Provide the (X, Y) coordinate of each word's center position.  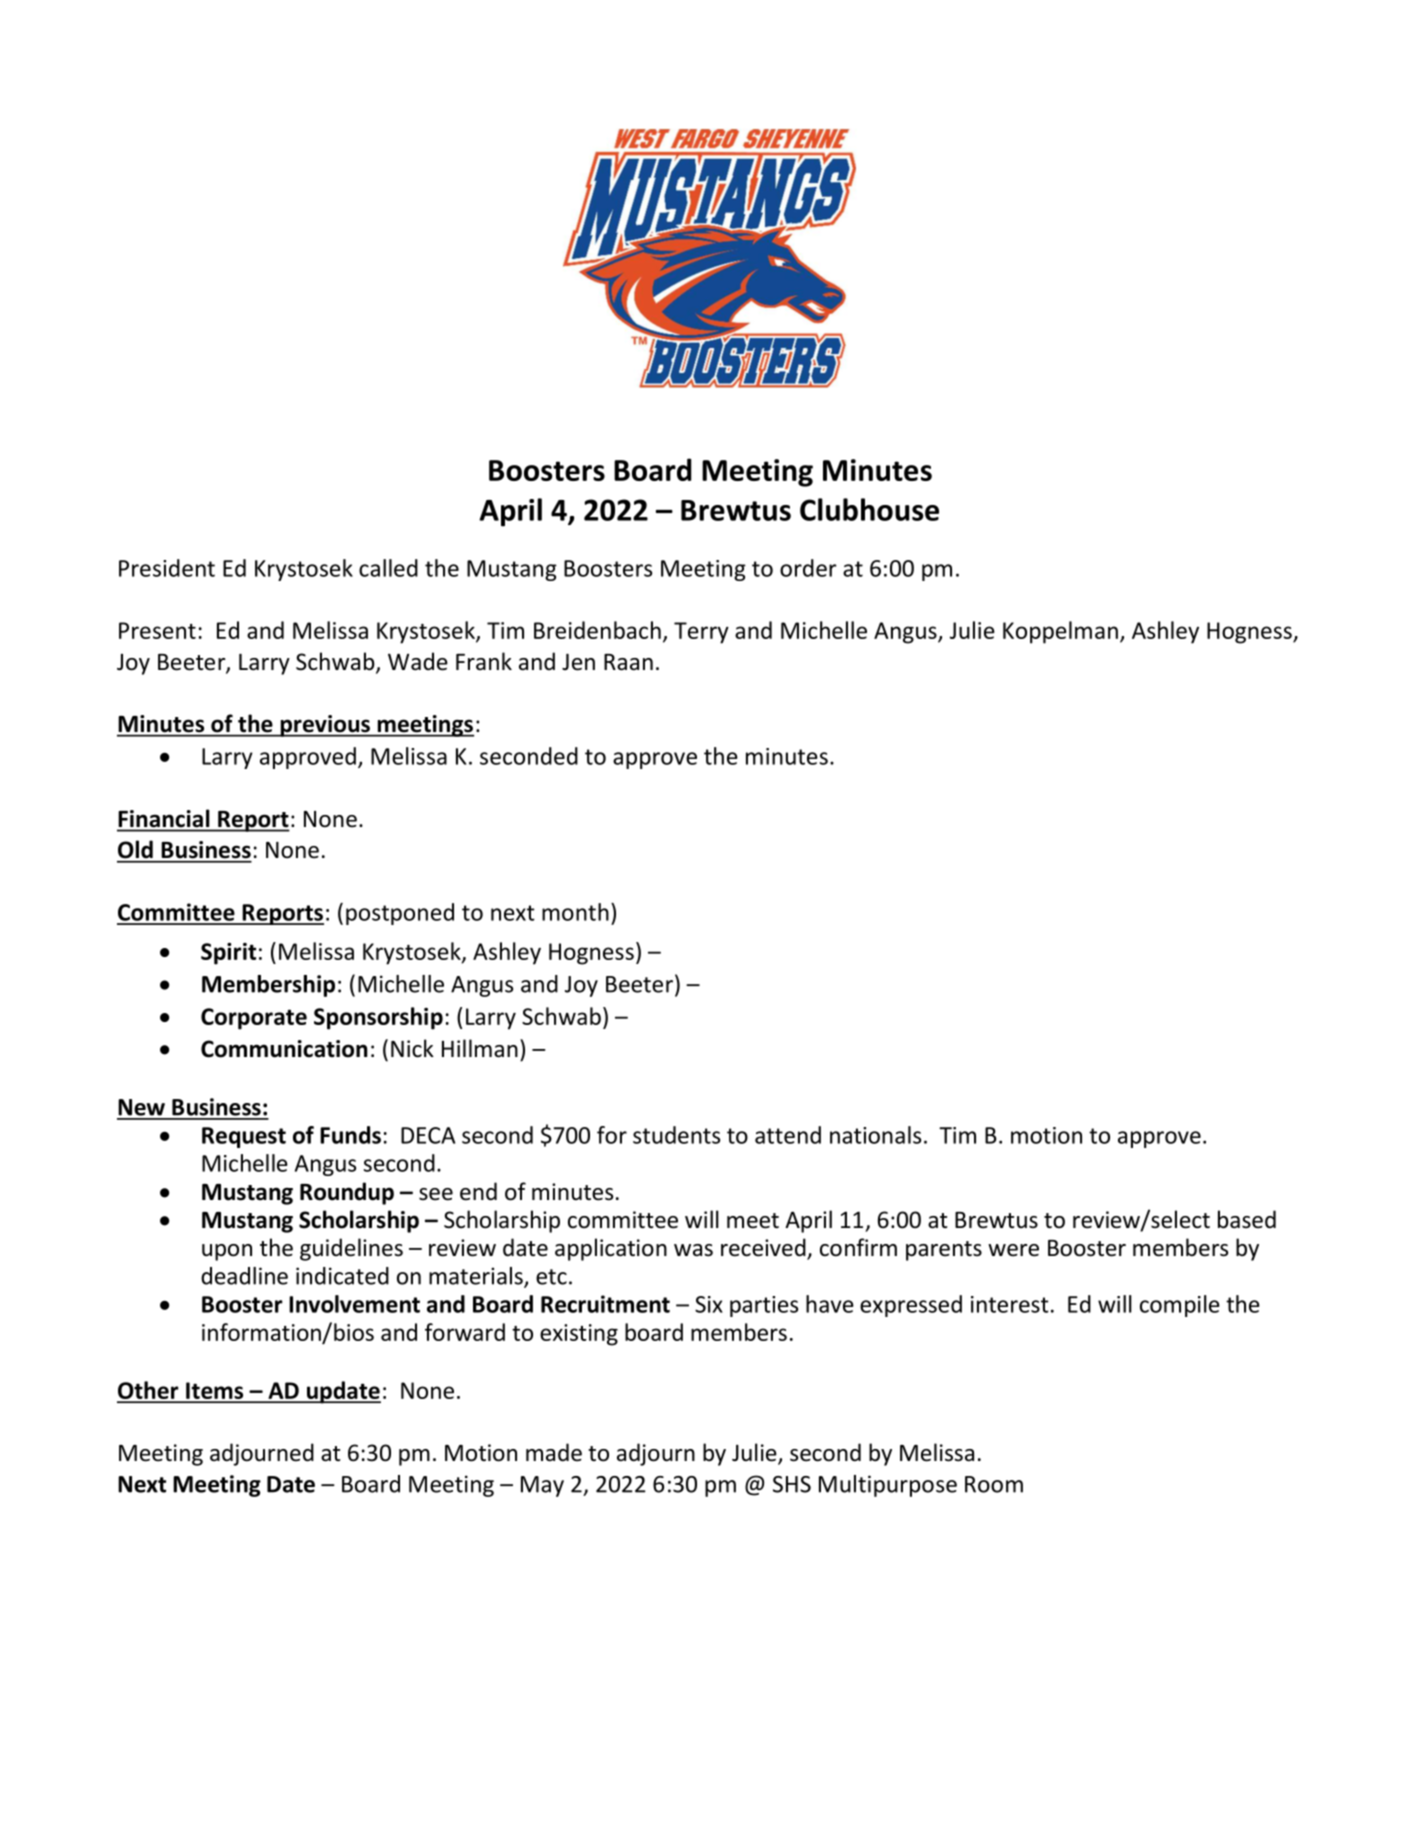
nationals (875, 1135)
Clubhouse (869, 509)
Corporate (254, 1019)
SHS (792, 1484)
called (388, 568)
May (542, 1486)
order (808, 568)
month (575, 912)
